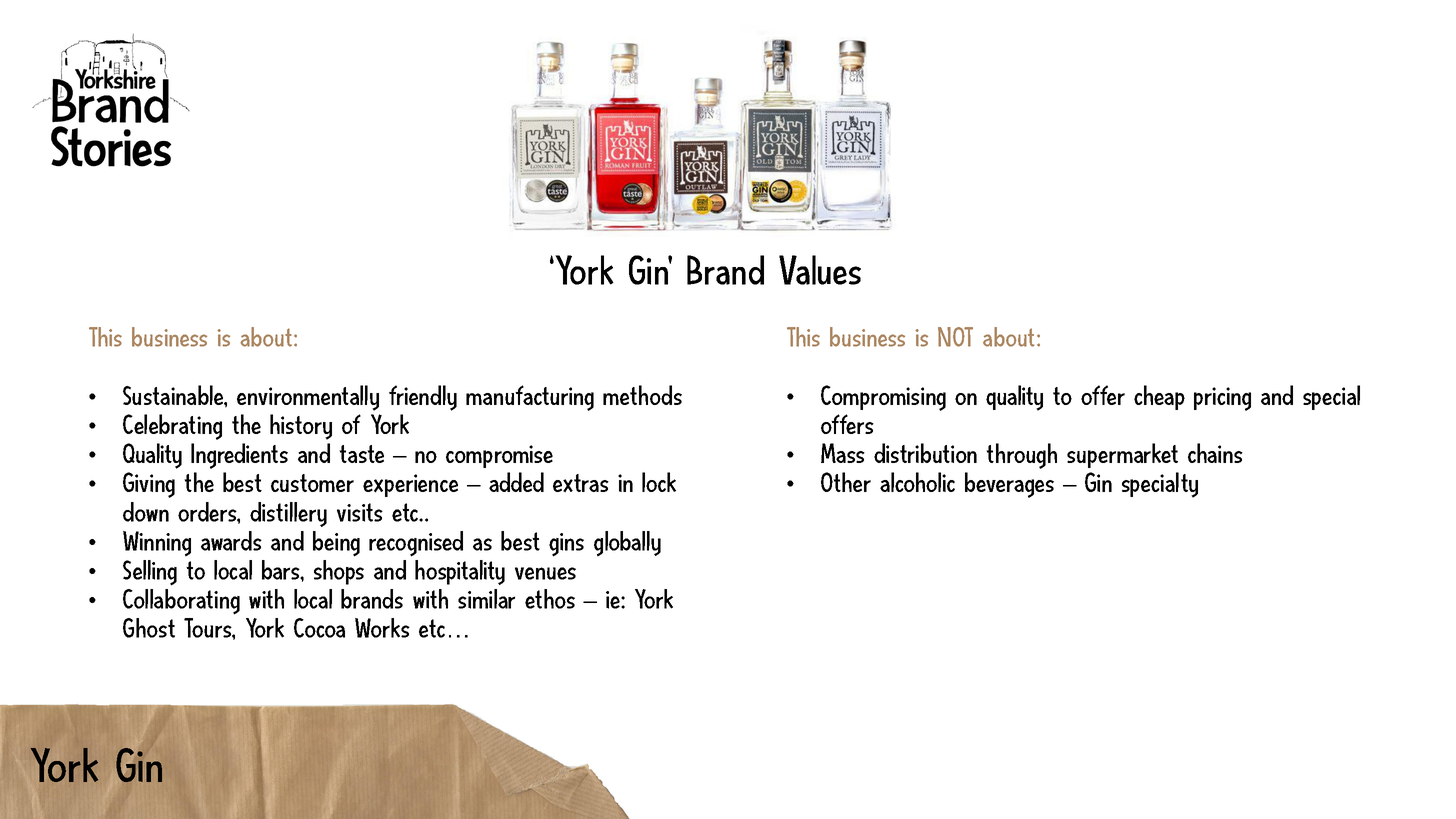 This screenshot has height=819, width=1456. Describe the element at coordinates (843, 453) in the screenshot. I see `Mass` at that location.
